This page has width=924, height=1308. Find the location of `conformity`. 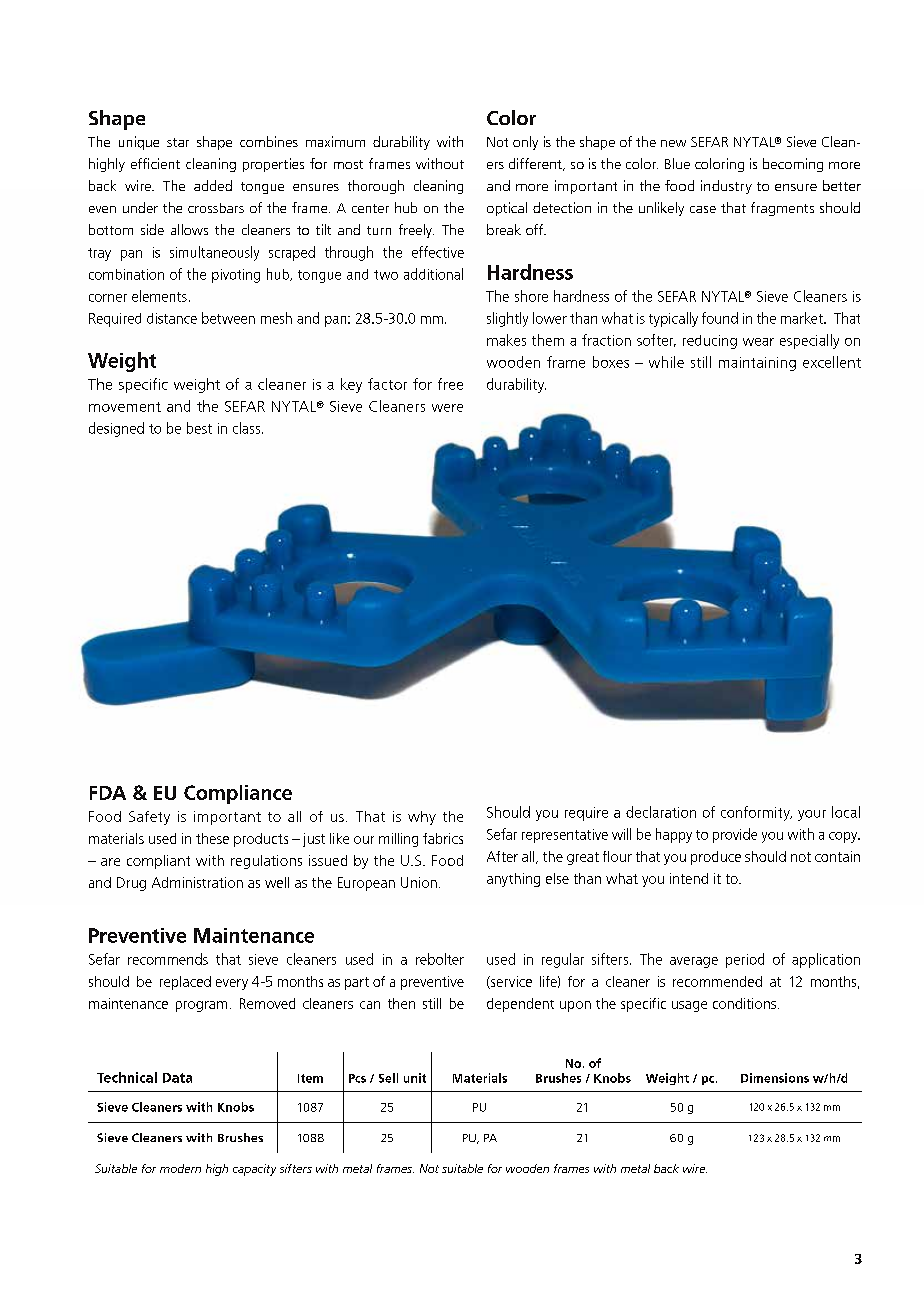

conformity is located at coordinates (756, 813).
